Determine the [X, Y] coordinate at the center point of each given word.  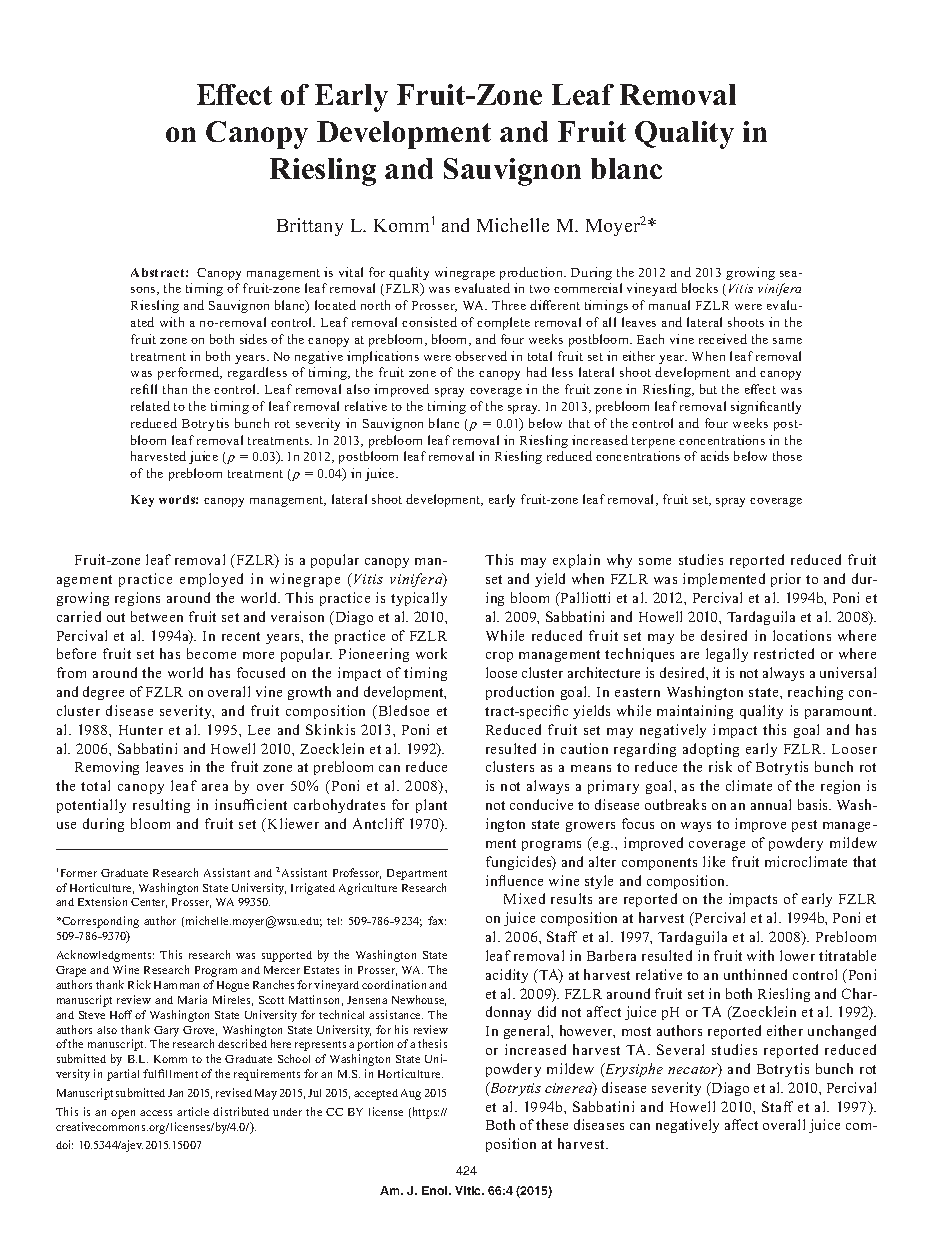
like [714, 861]
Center [149, 903]
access [156, 1113]
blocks [700, 288]
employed [211, 580]
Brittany [310, 227]
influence [514, 880]
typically [419, 599]
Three [509, 305]
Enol [436, 1190]
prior [786, 580]
